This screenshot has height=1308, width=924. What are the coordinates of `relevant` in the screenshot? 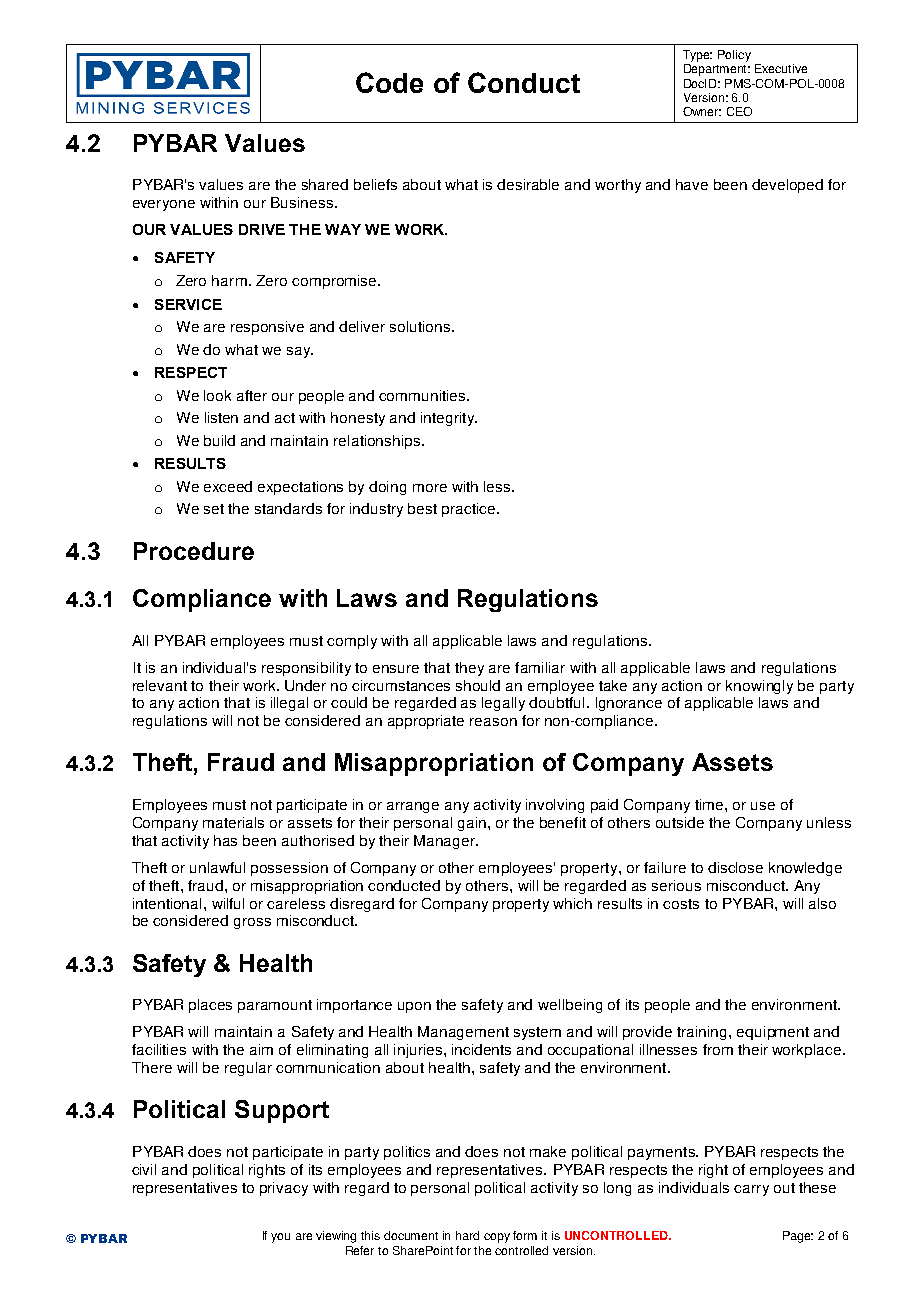 It's located at (160, 685).
